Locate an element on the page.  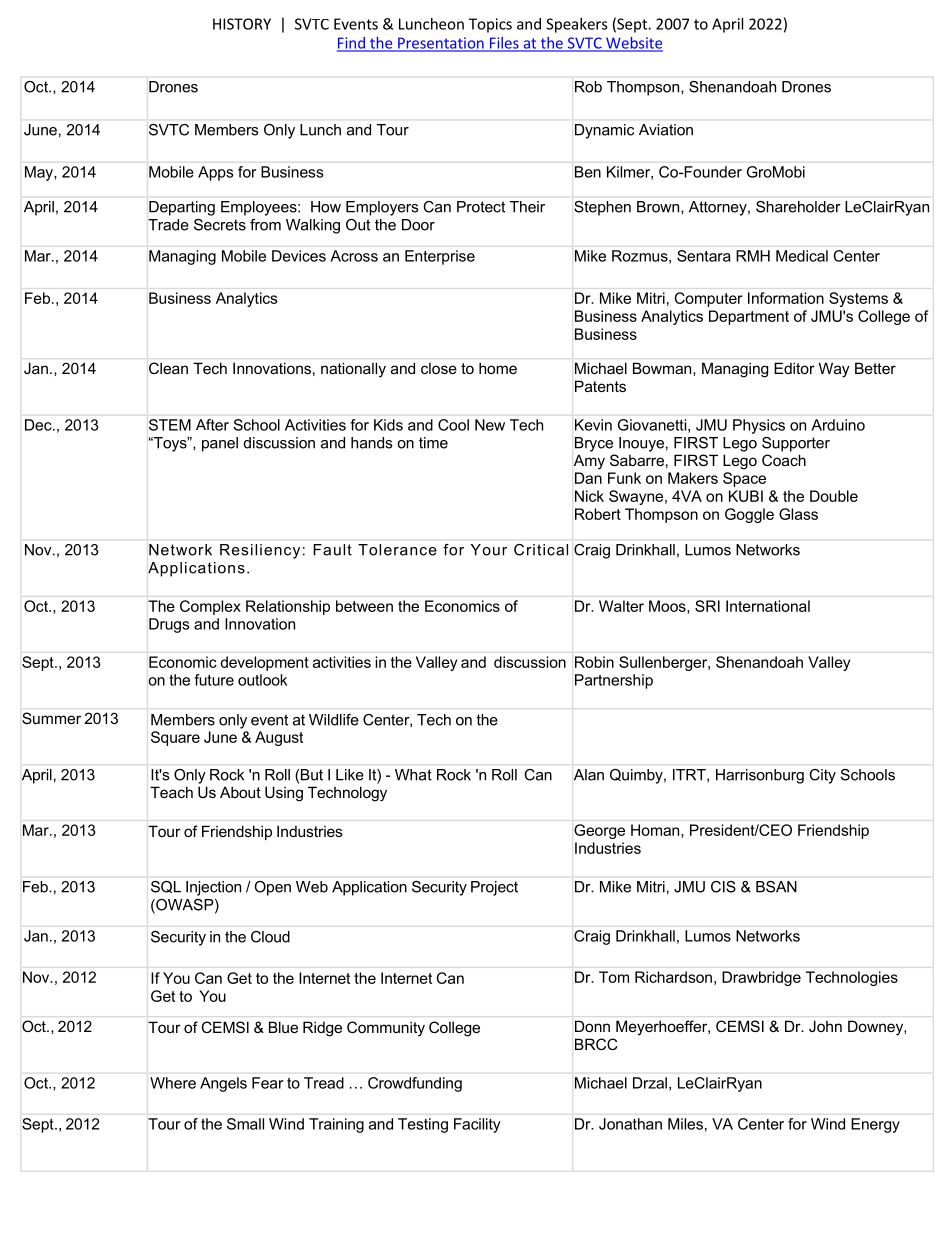
Trade is located at coordinates (168, 225).
